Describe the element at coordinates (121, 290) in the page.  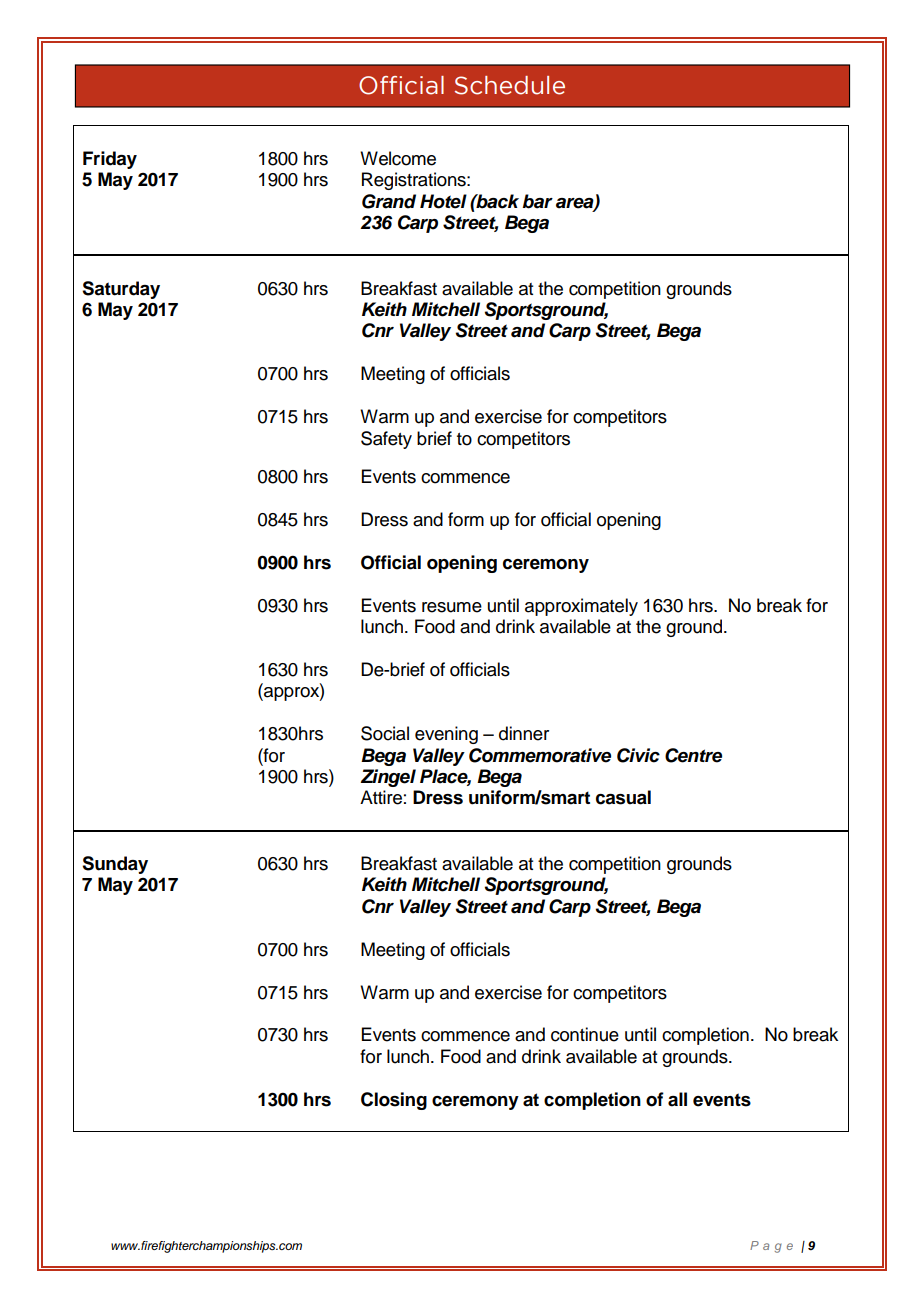
I see `Saturday` at that location.
